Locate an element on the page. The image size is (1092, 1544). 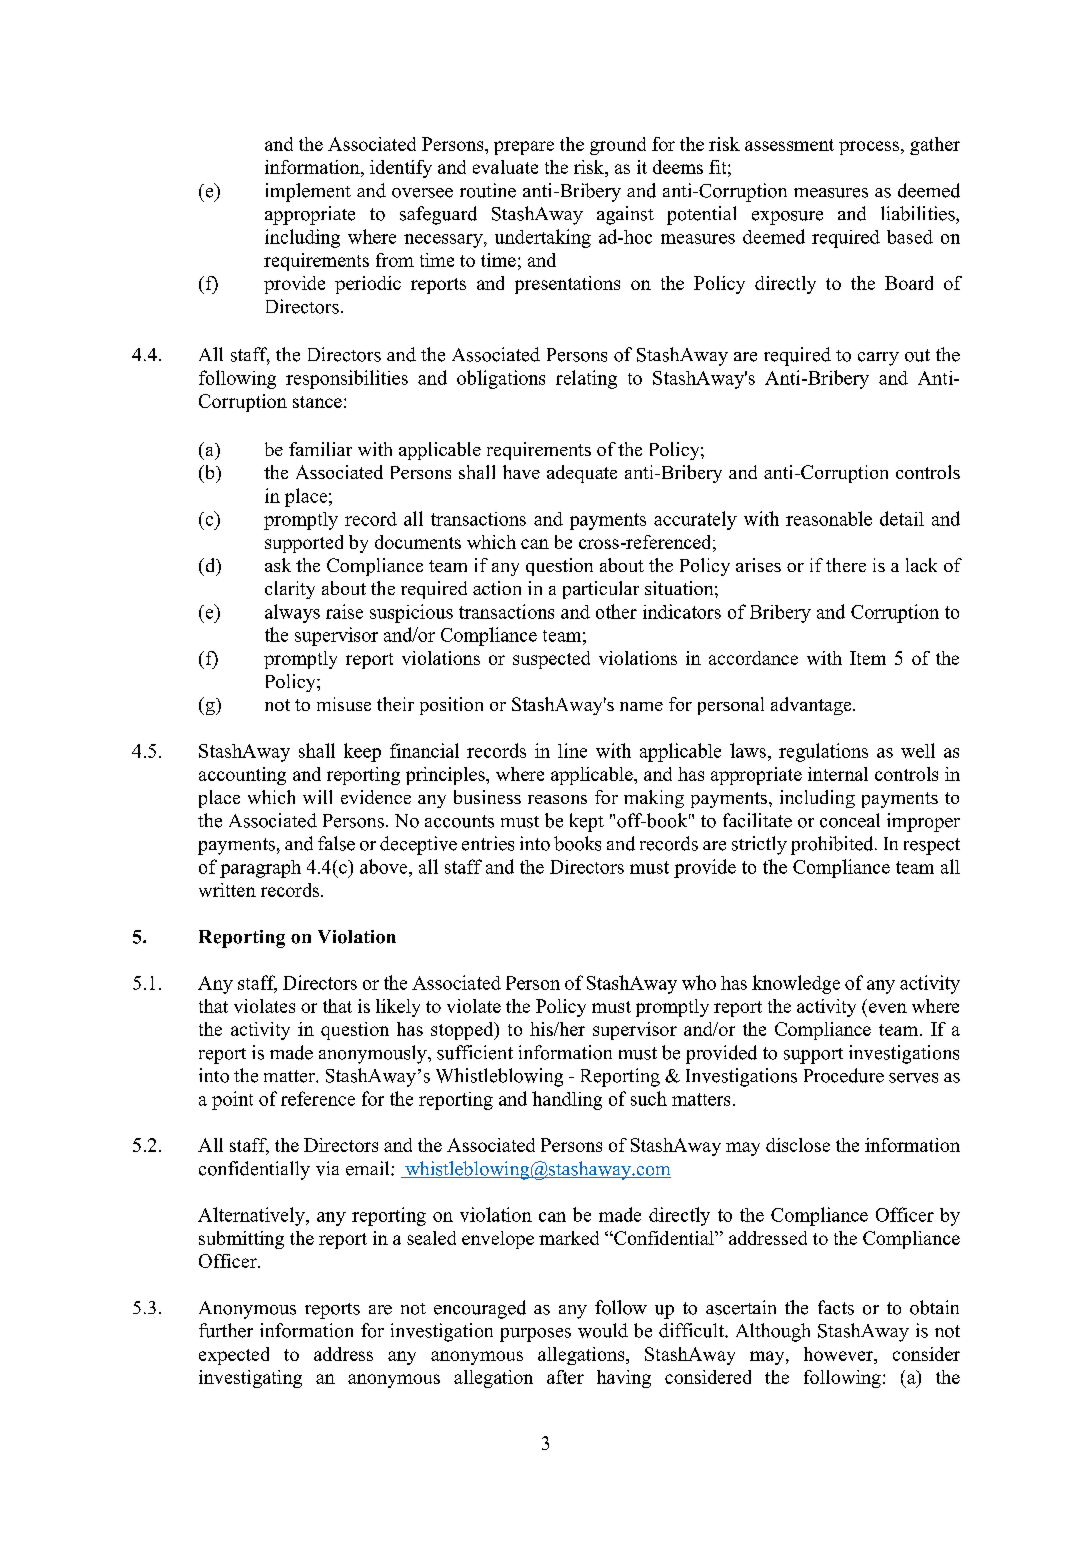
false is located at coordinates (336, 843).
